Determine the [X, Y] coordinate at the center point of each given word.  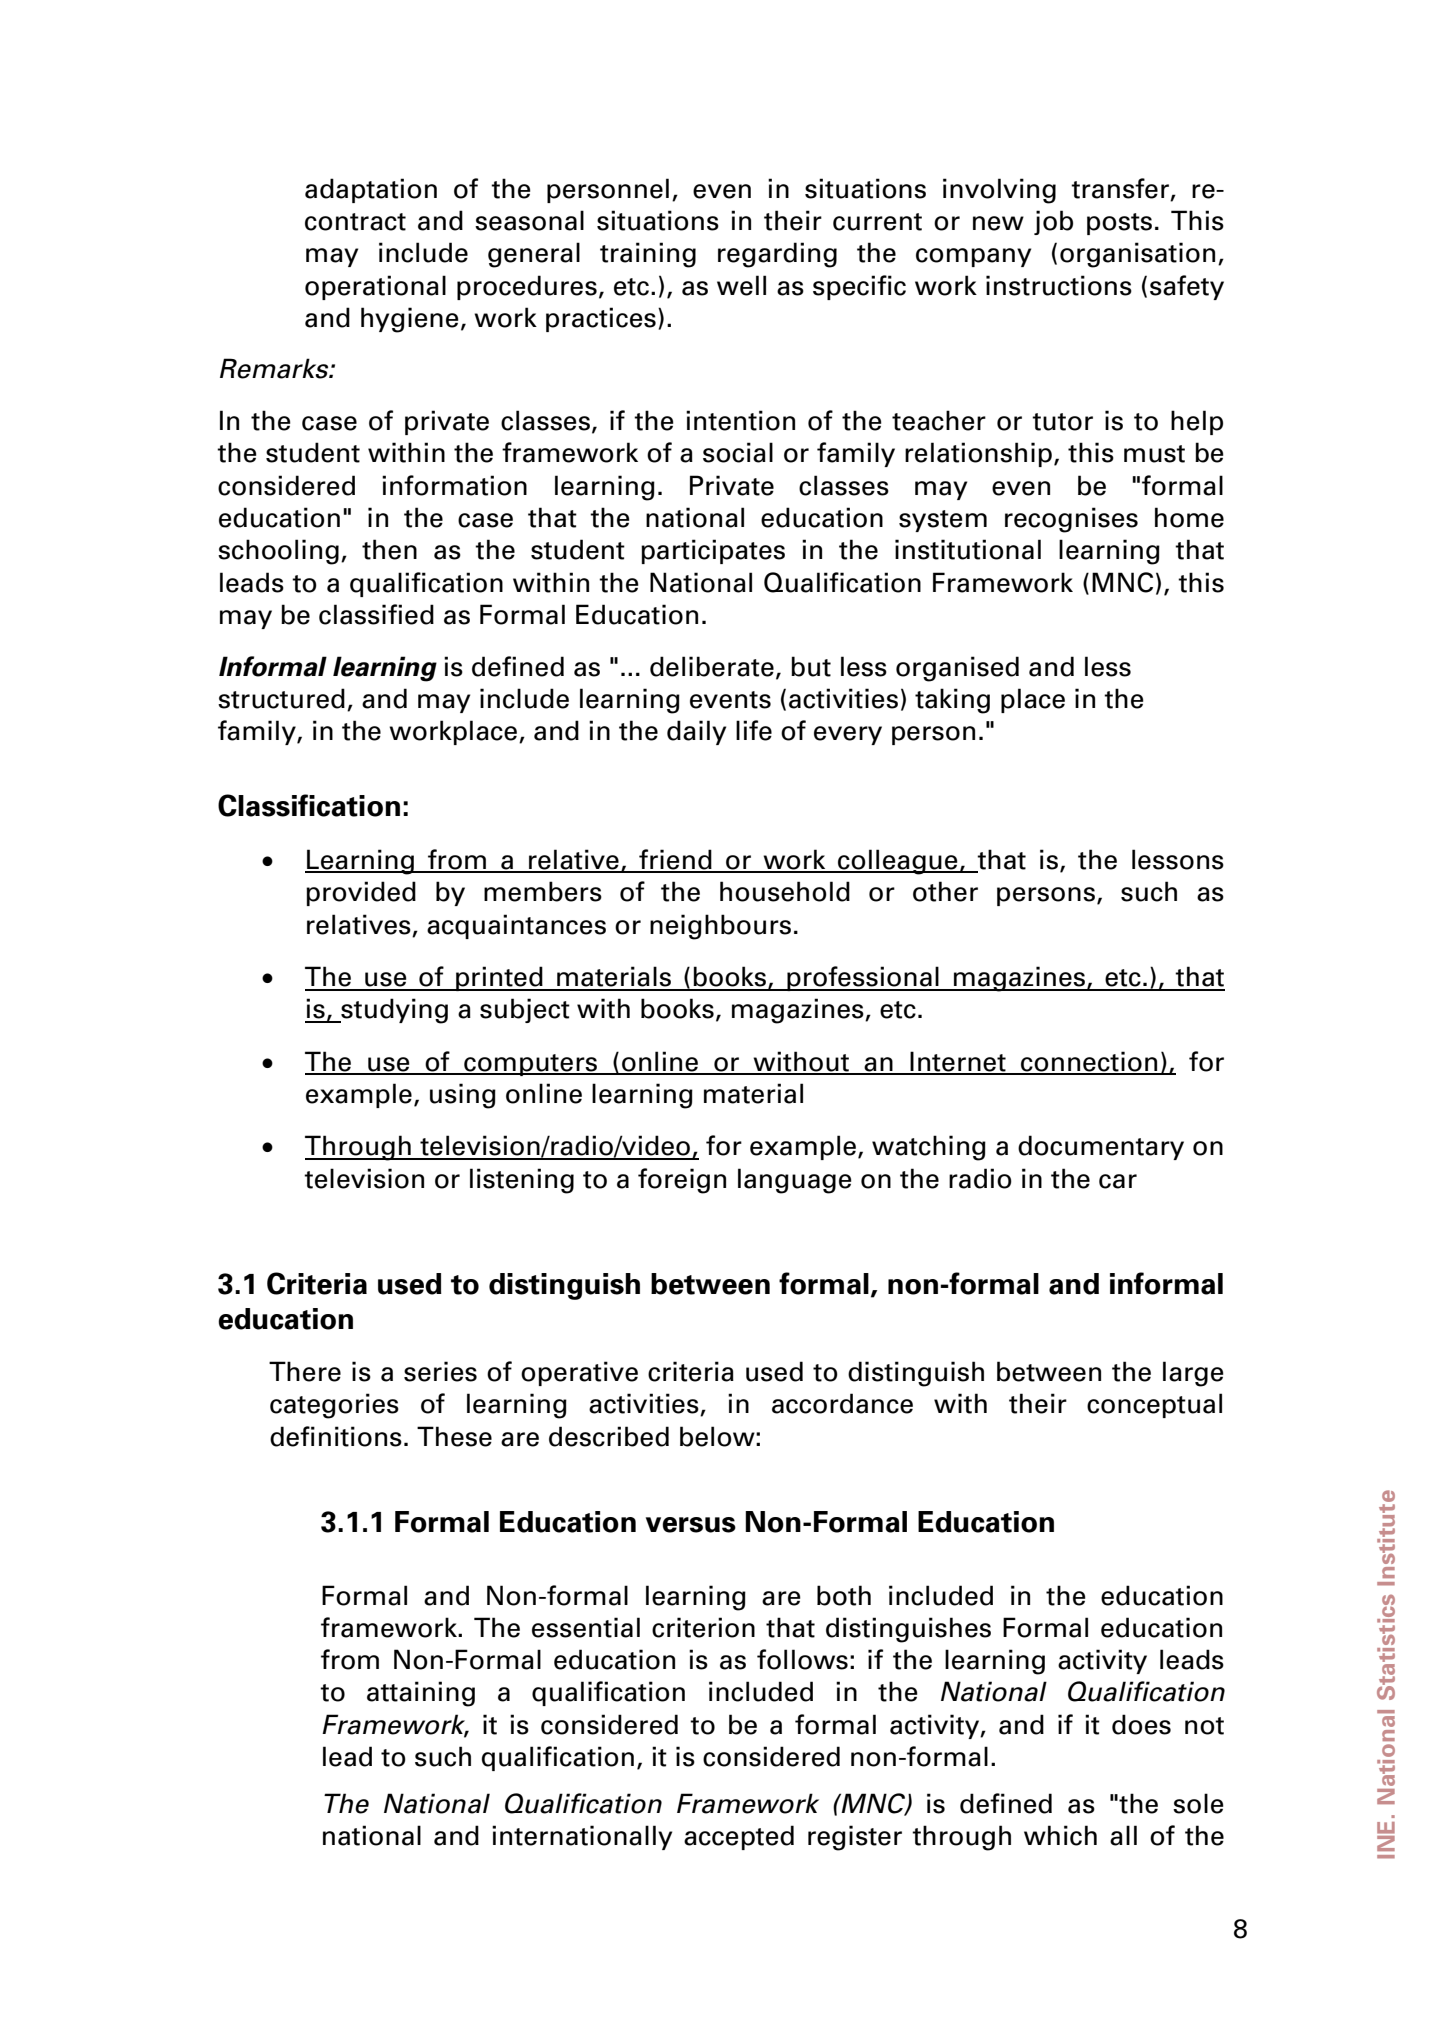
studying [393, 1011]
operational [375, 287]
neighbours [720, 927]
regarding [777, 255]
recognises [1071, 520]
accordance [842, 1403]
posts [1119, 224]
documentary [1101, 1147]
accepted [739, 1837]
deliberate [712, 666]
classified [376, 614]
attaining [421, 1694]
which [1060, 1835]
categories [334, 1406]
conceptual [1154, 1405]
